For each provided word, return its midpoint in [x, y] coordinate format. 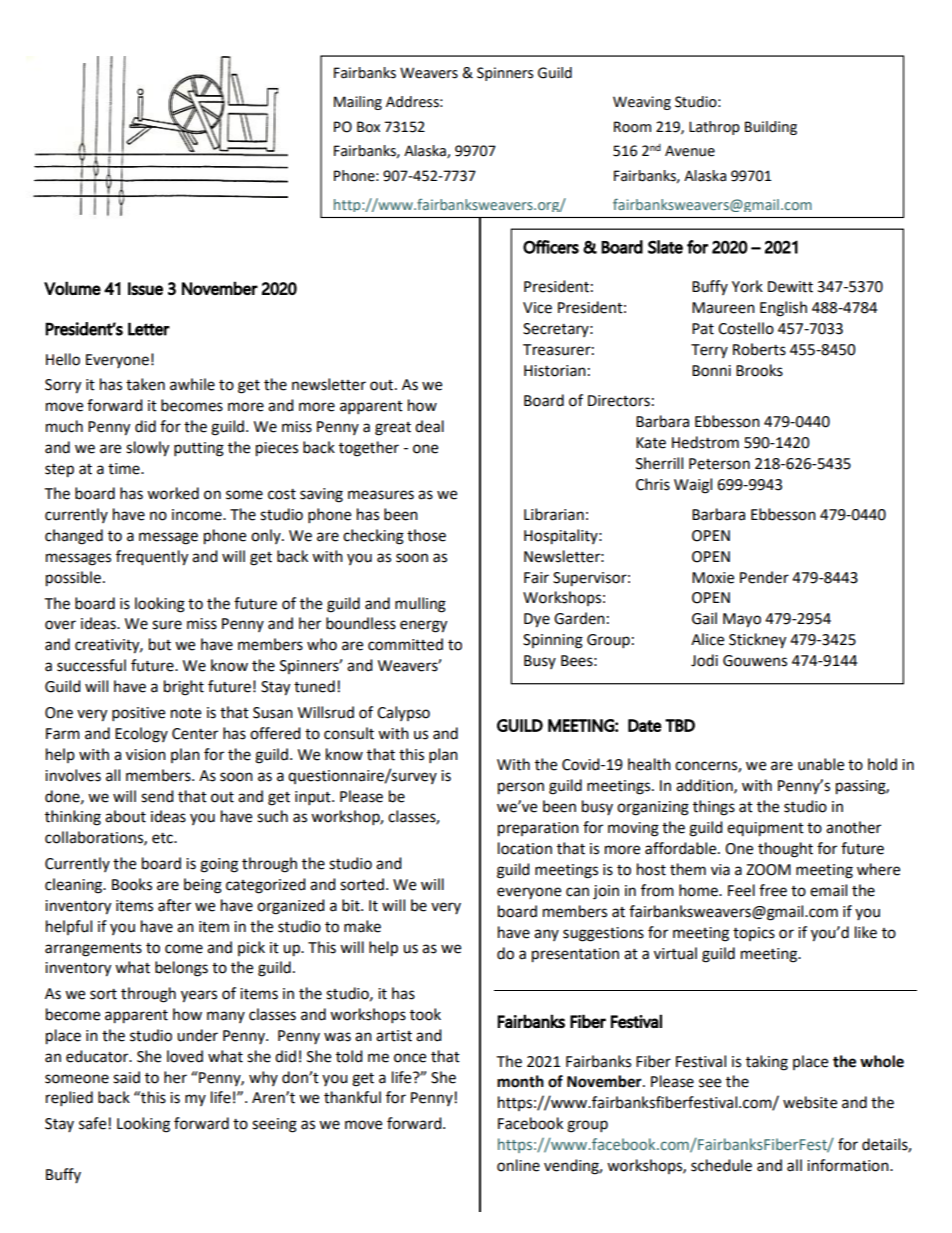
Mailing [358, 103]
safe [92, 1123]
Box [368, 127]
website [810, 1102]
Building [771, 128]
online [518, 1165]
